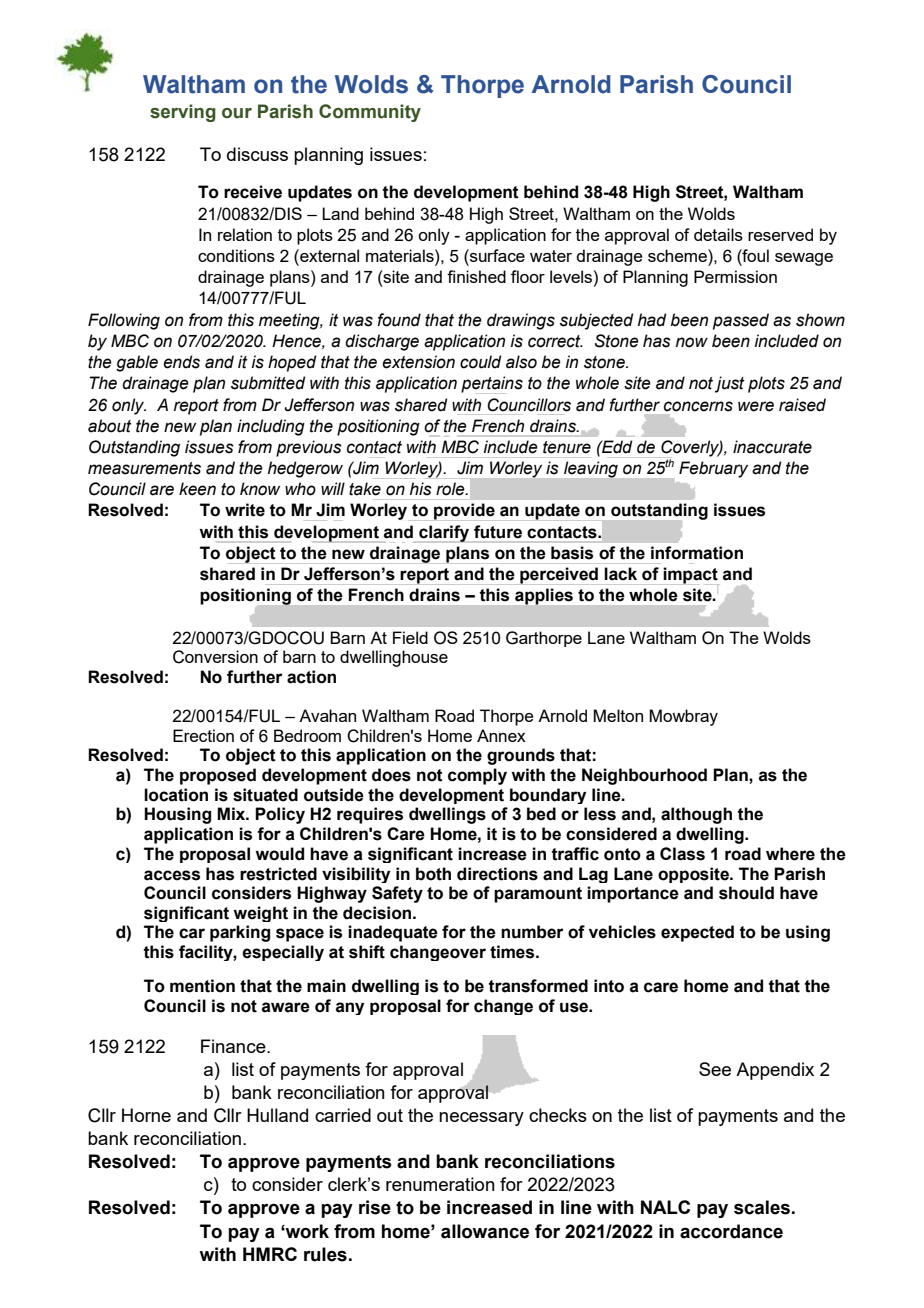 This page has width=924, height=1308. What do you see at coordinates (492, 385) in the page?
I see `pertains` at bounding box center [492, 385].
